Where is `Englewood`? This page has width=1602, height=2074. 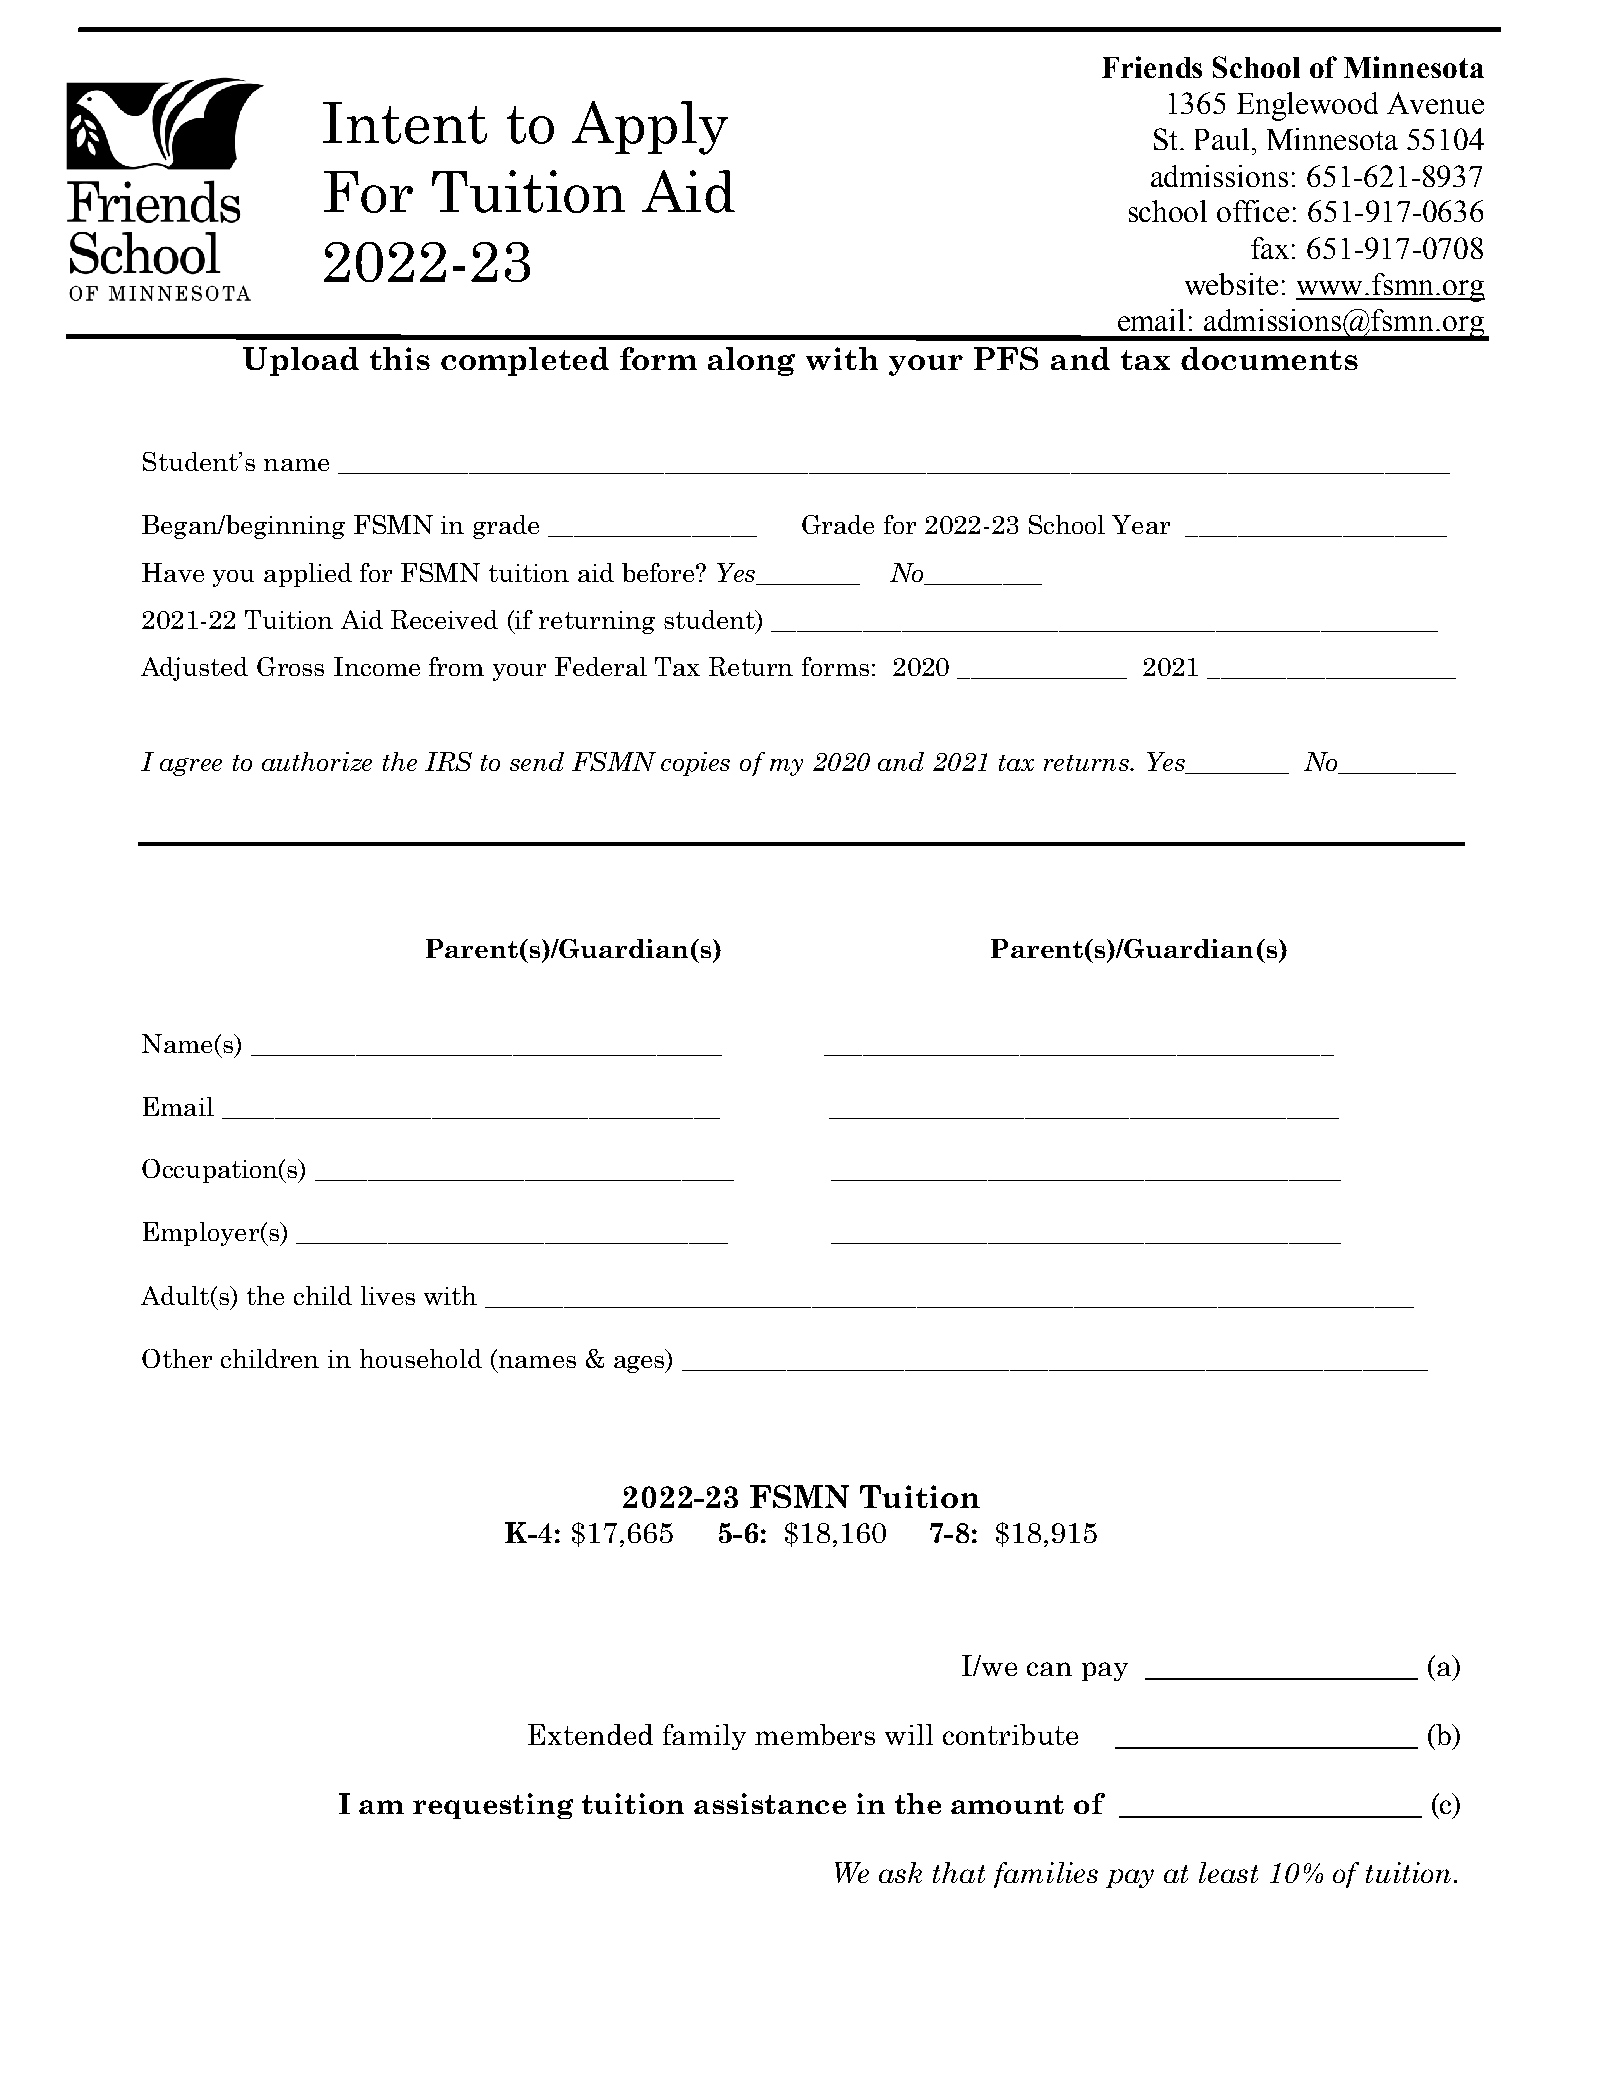 Englewood is located at coordinates (1307, 106).
